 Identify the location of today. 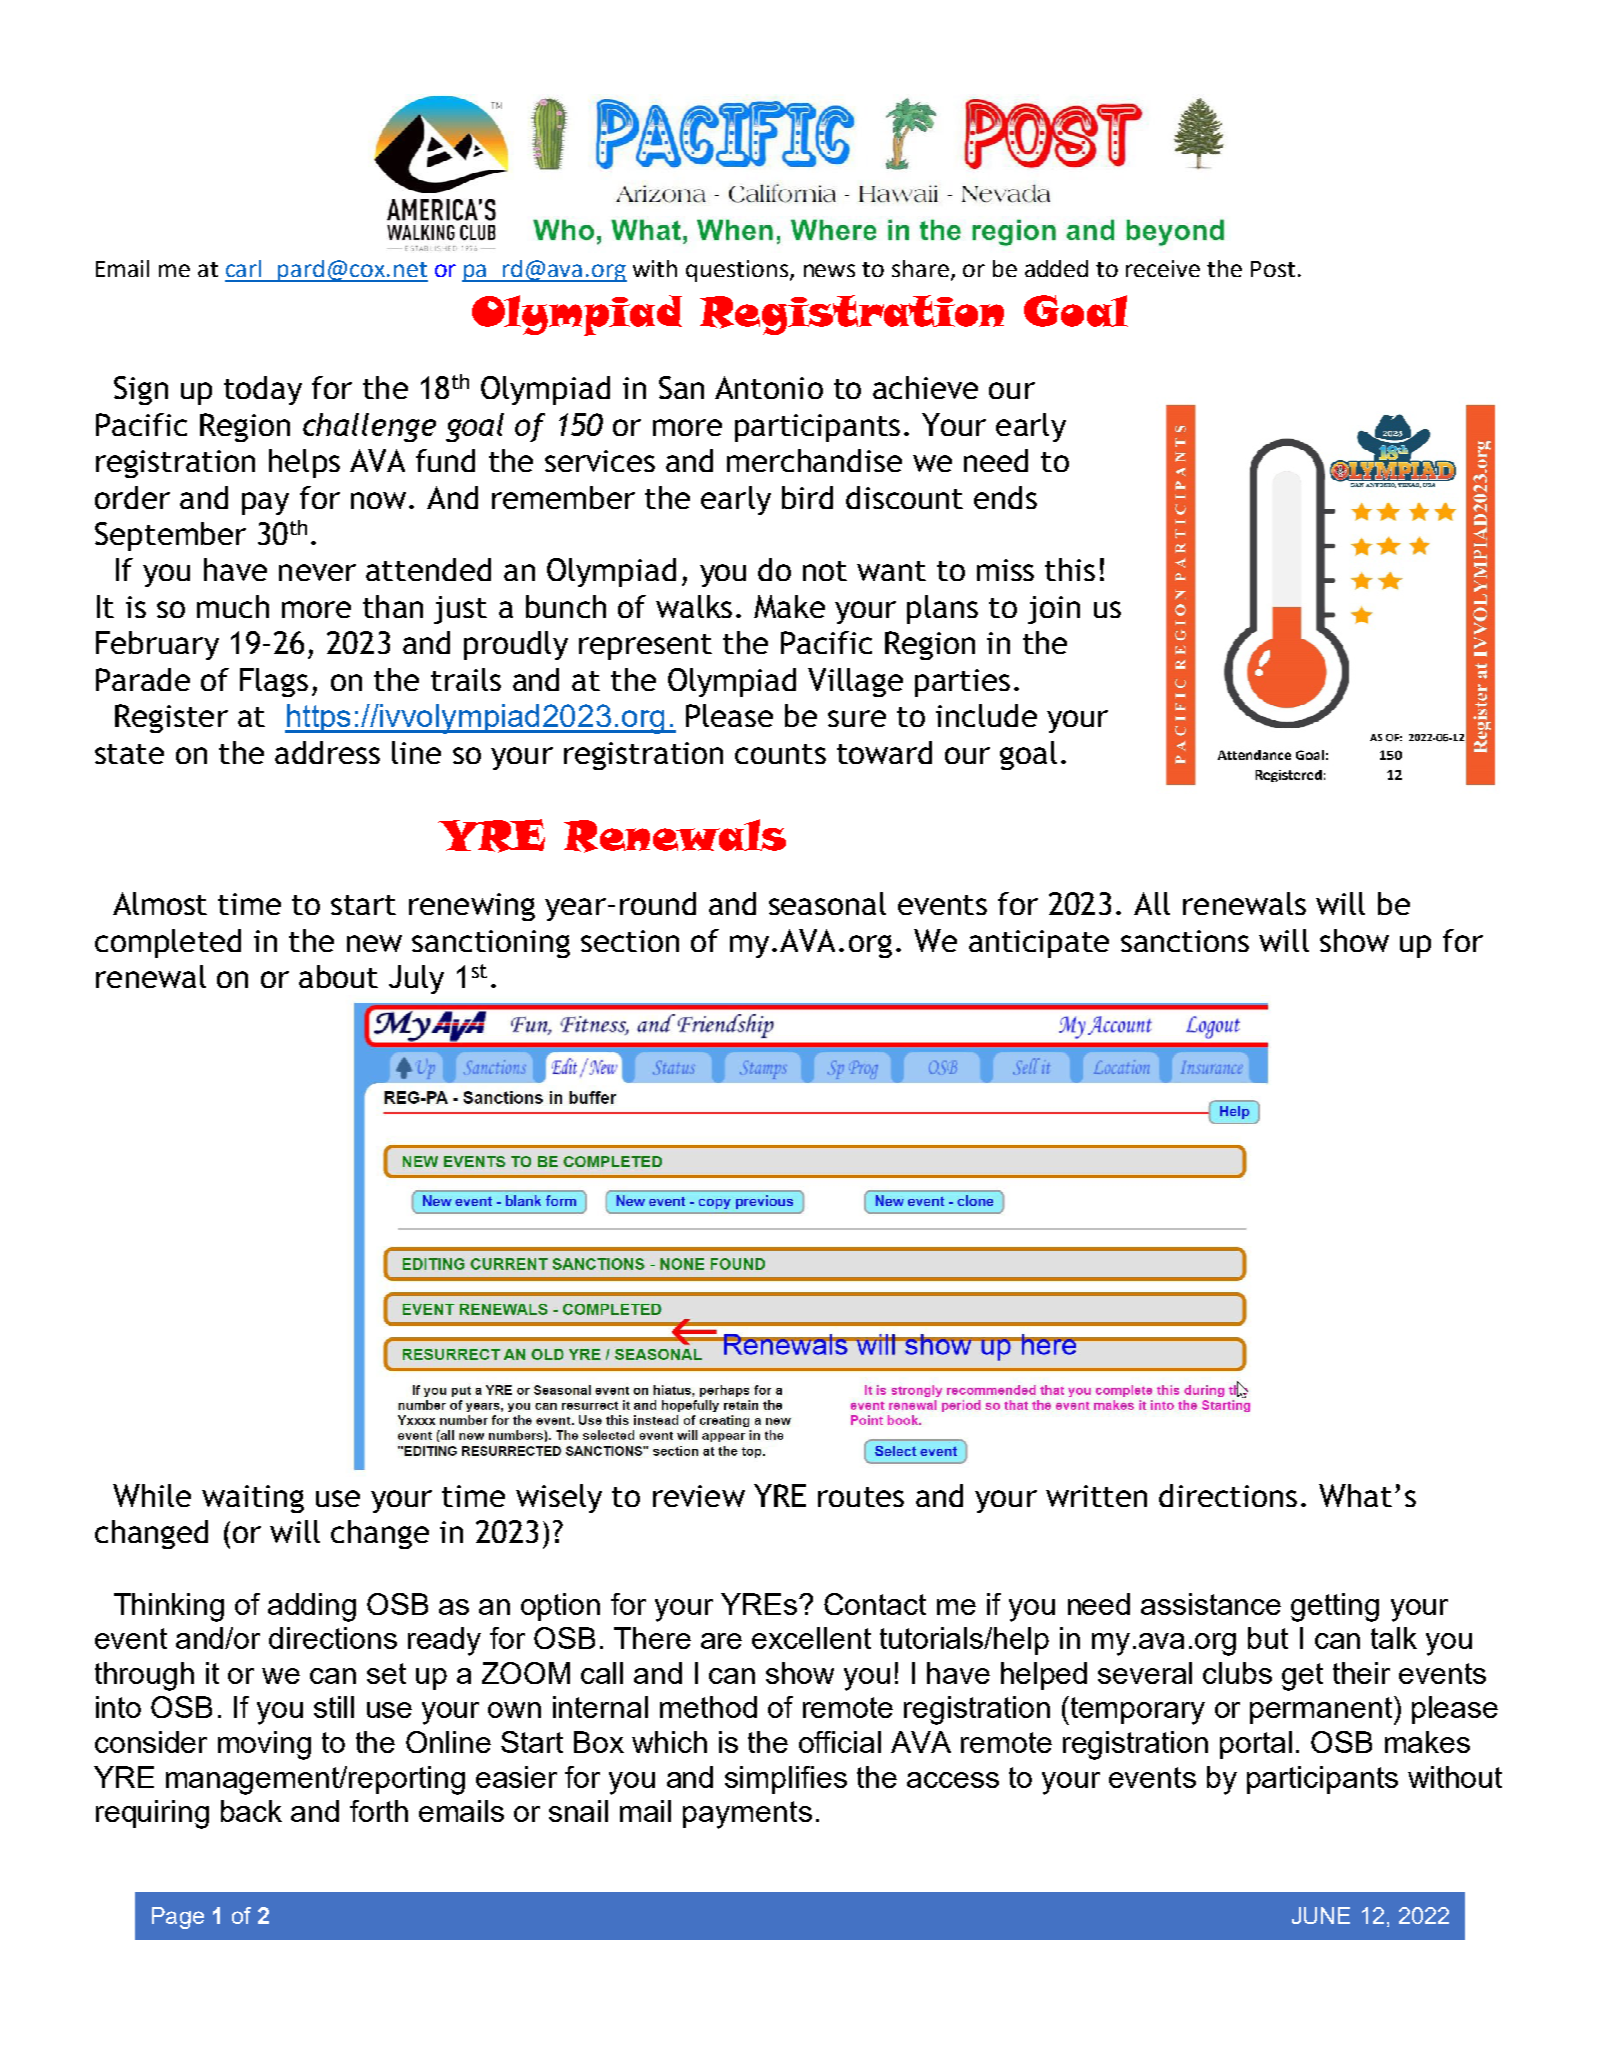
(263, 390).
